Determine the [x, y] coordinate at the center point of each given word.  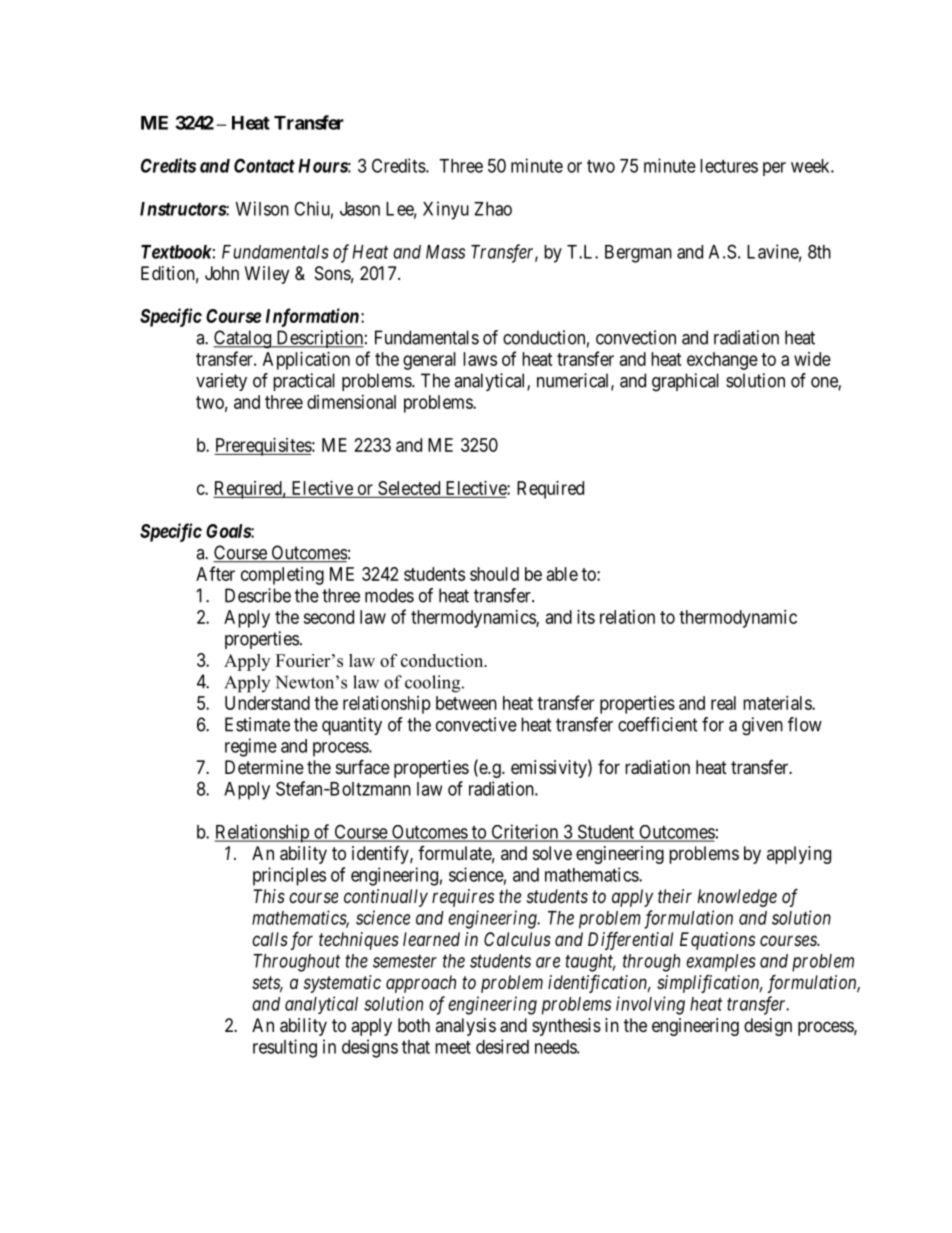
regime [251, 747]
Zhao [493, 209]
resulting [285, 1048]
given [762, 726]
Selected [409, 488]
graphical [685, 382]
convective [476, 724]
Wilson [262, 208]
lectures [729, 166]
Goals [229, 531]
